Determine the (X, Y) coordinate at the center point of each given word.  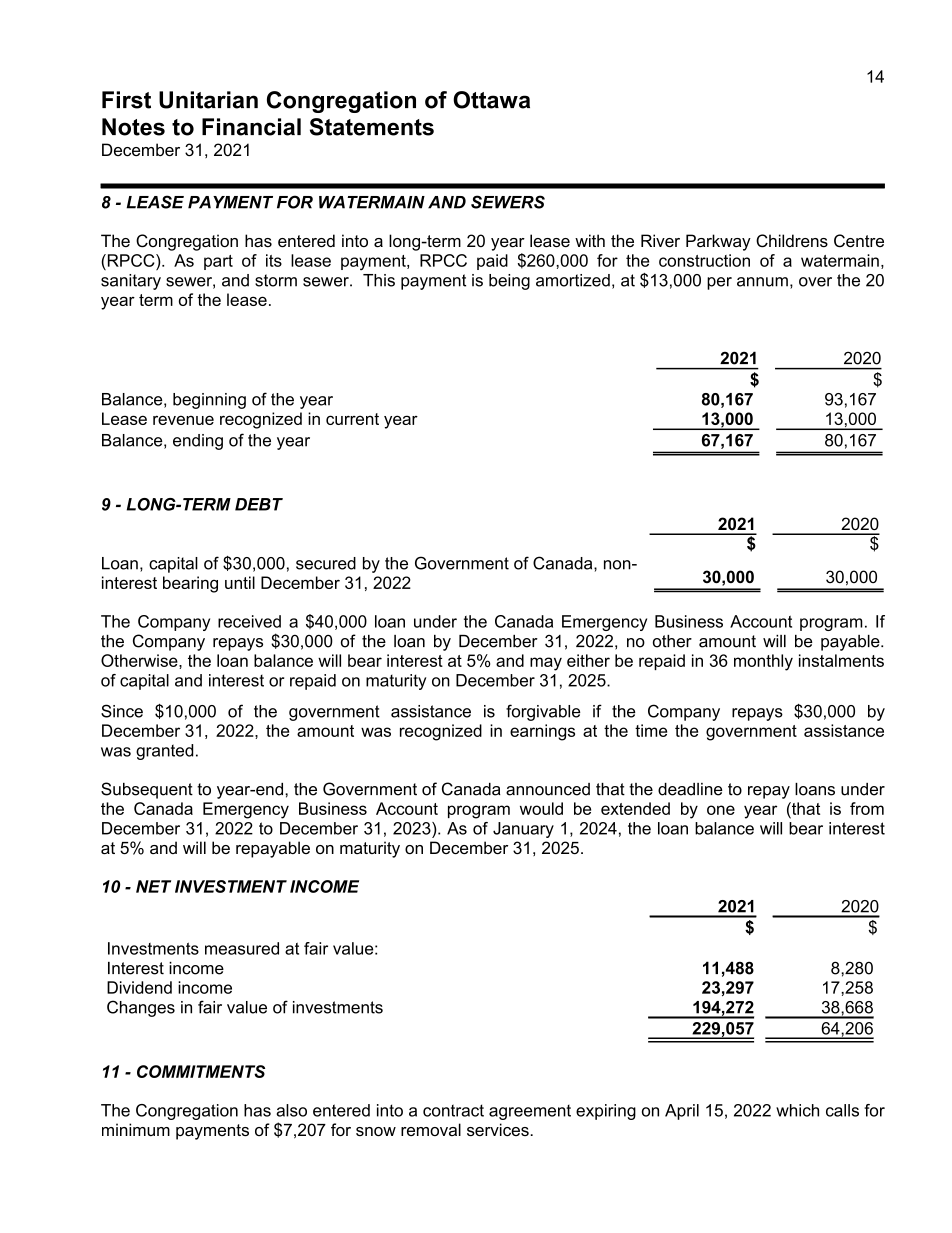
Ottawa (491, 100)
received (249, 621)
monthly (763, 662)
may (546, 664)
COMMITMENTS (201, 1071)
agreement (530, 1112)
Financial (251, 127)
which (797, 1110)
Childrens (792, 241)
